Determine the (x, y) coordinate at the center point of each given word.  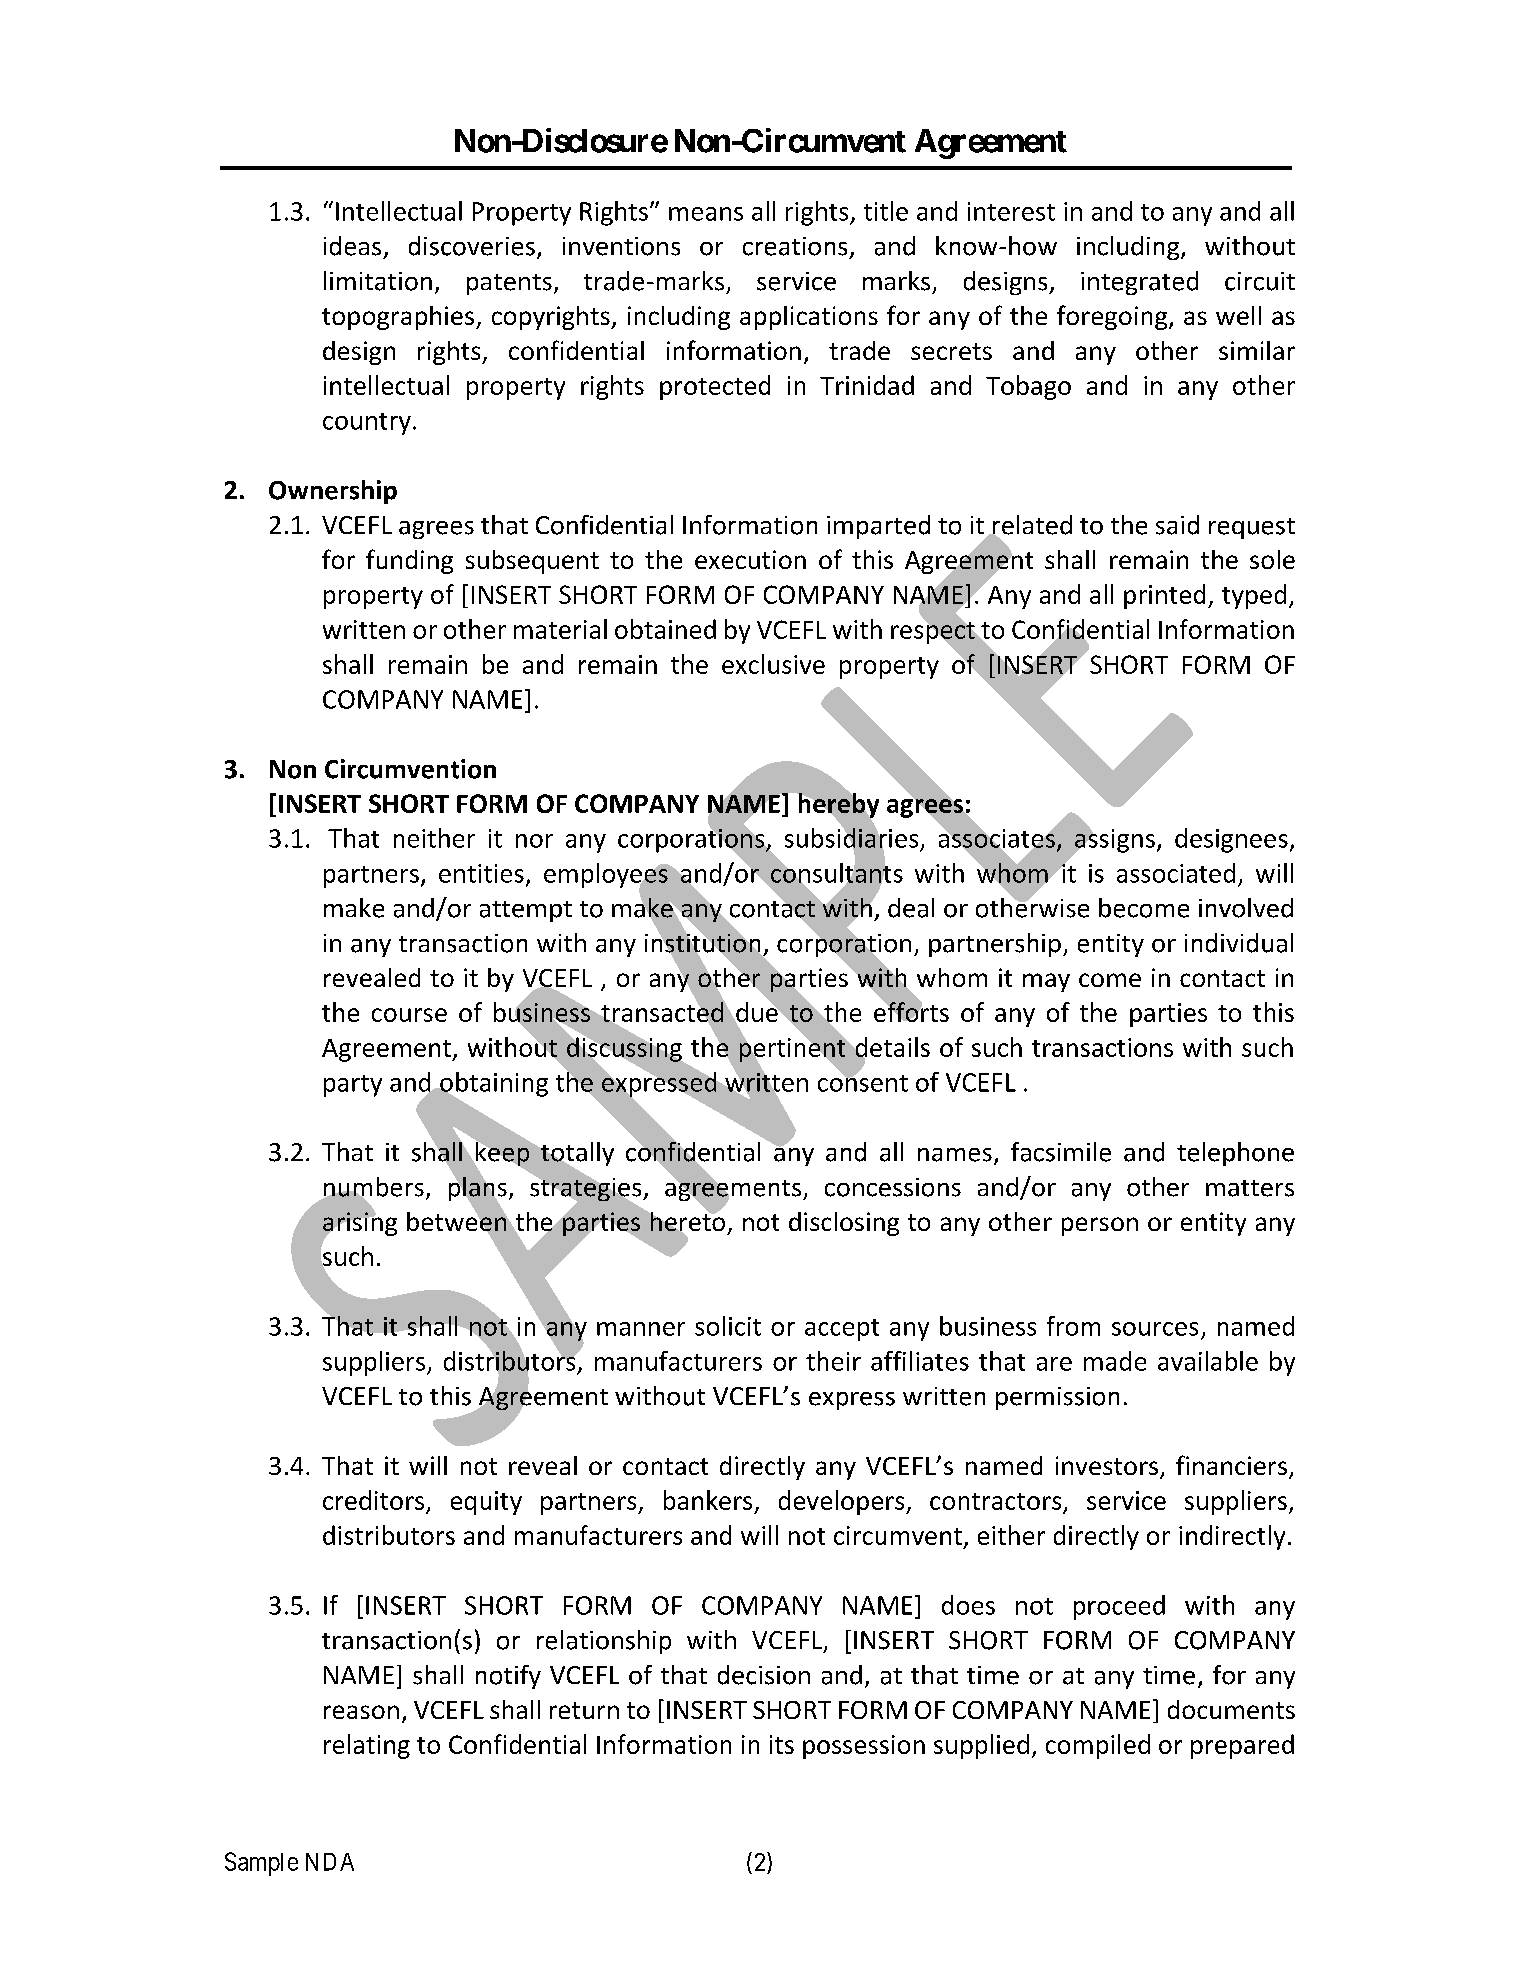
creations (795, 246)
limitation (378, 281)
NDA (330, 1862)
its (782, 1744)
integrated (1139, 283)
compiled (1098, 1746)
